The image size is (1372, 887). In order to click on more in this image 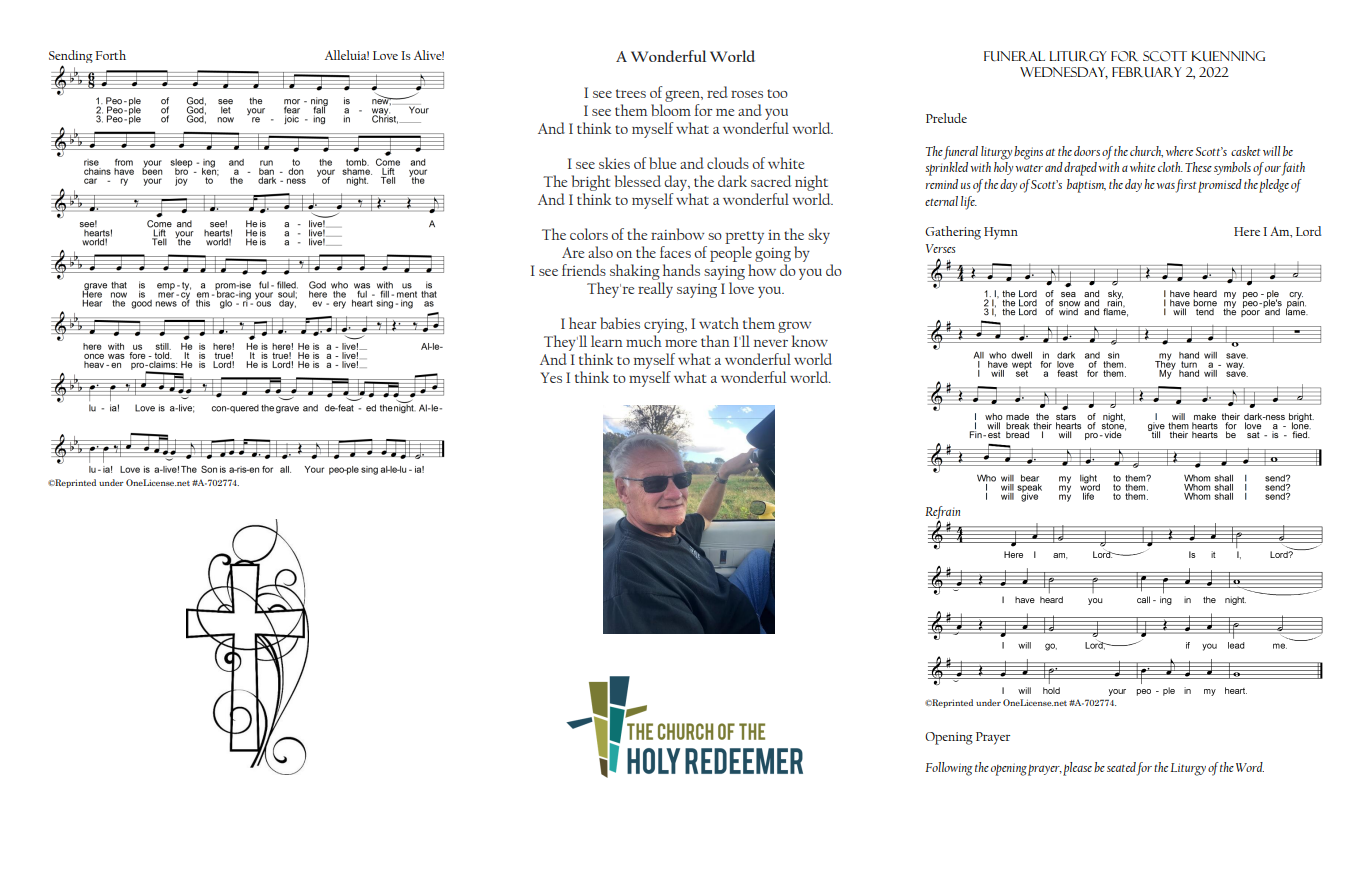, I will do `click(681, 343)`.
